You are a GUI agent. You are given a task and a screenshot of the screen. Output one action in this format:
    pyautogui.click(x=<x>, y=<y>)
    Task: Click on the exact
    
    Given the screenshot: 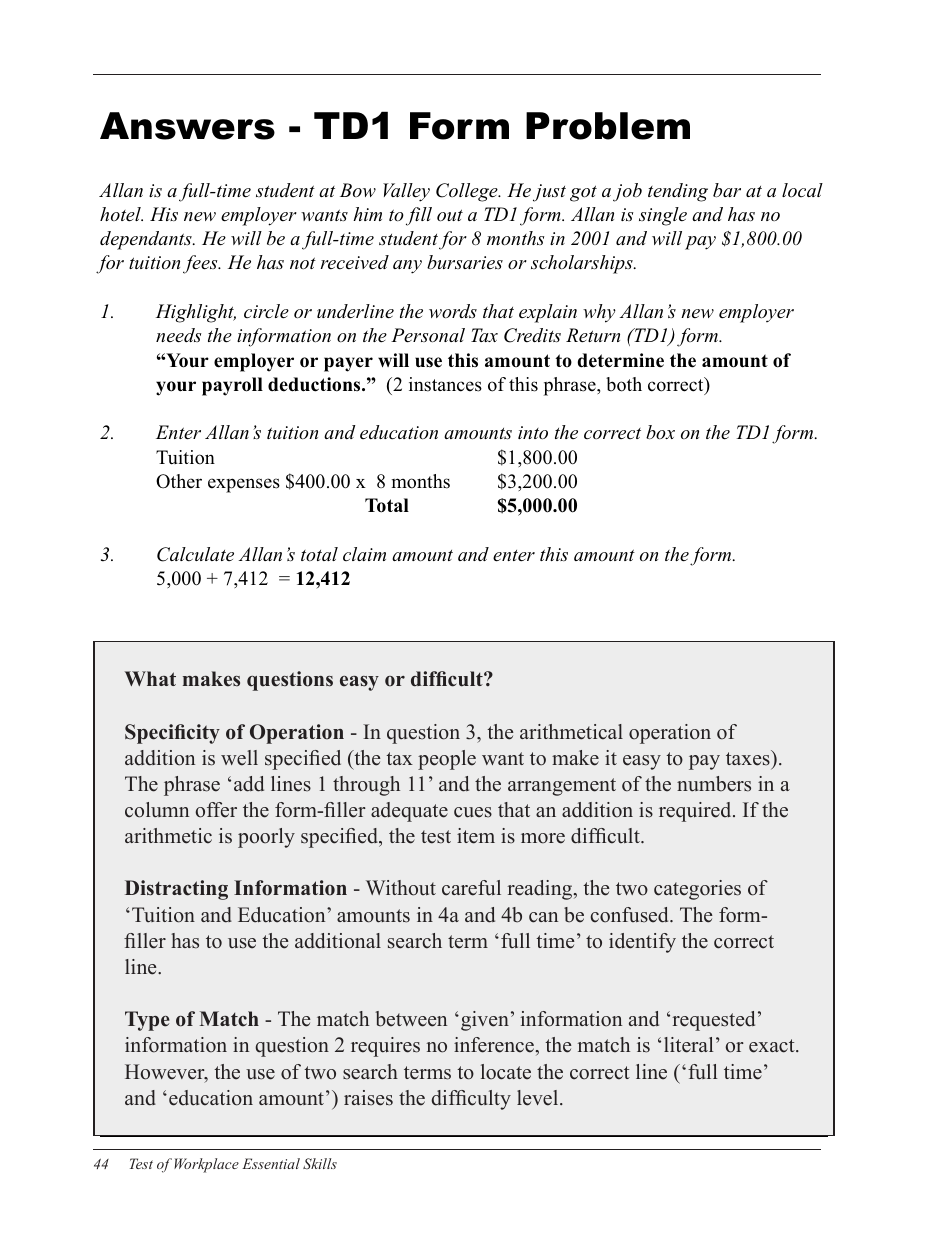 What is the action you would take?
    pyautogui.click(x=773, y=1046)
